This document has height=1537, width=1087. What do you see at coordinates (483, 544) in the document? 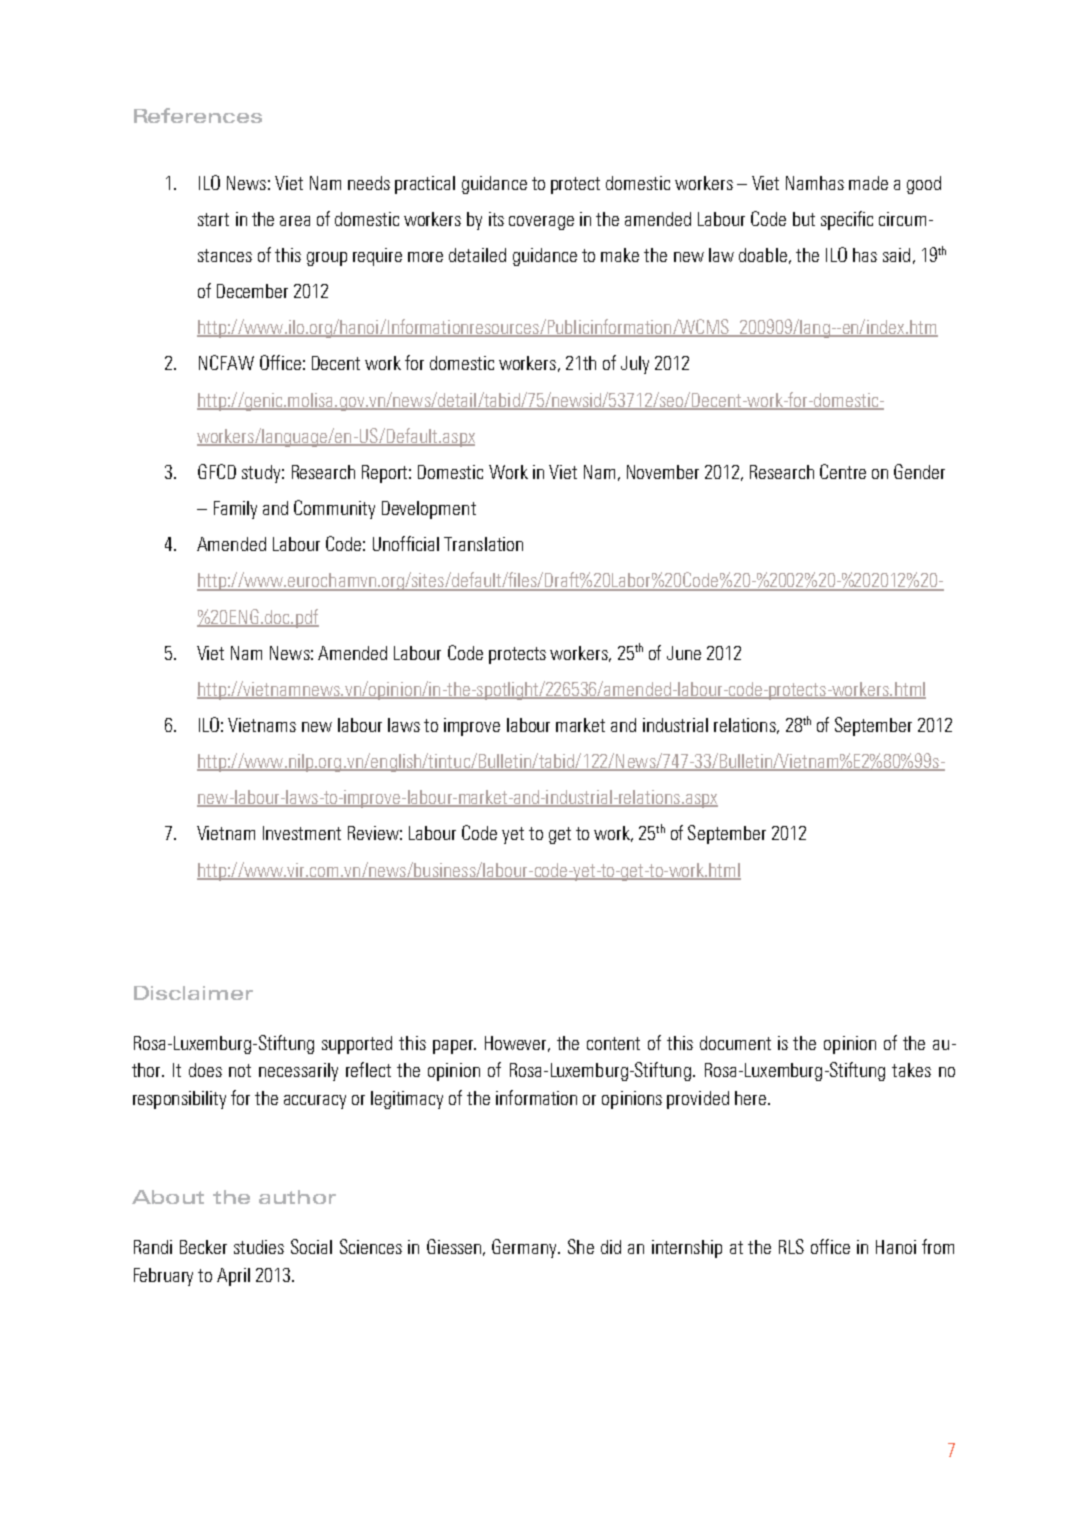
I see `Translation` at bounding box center [483, 544].
